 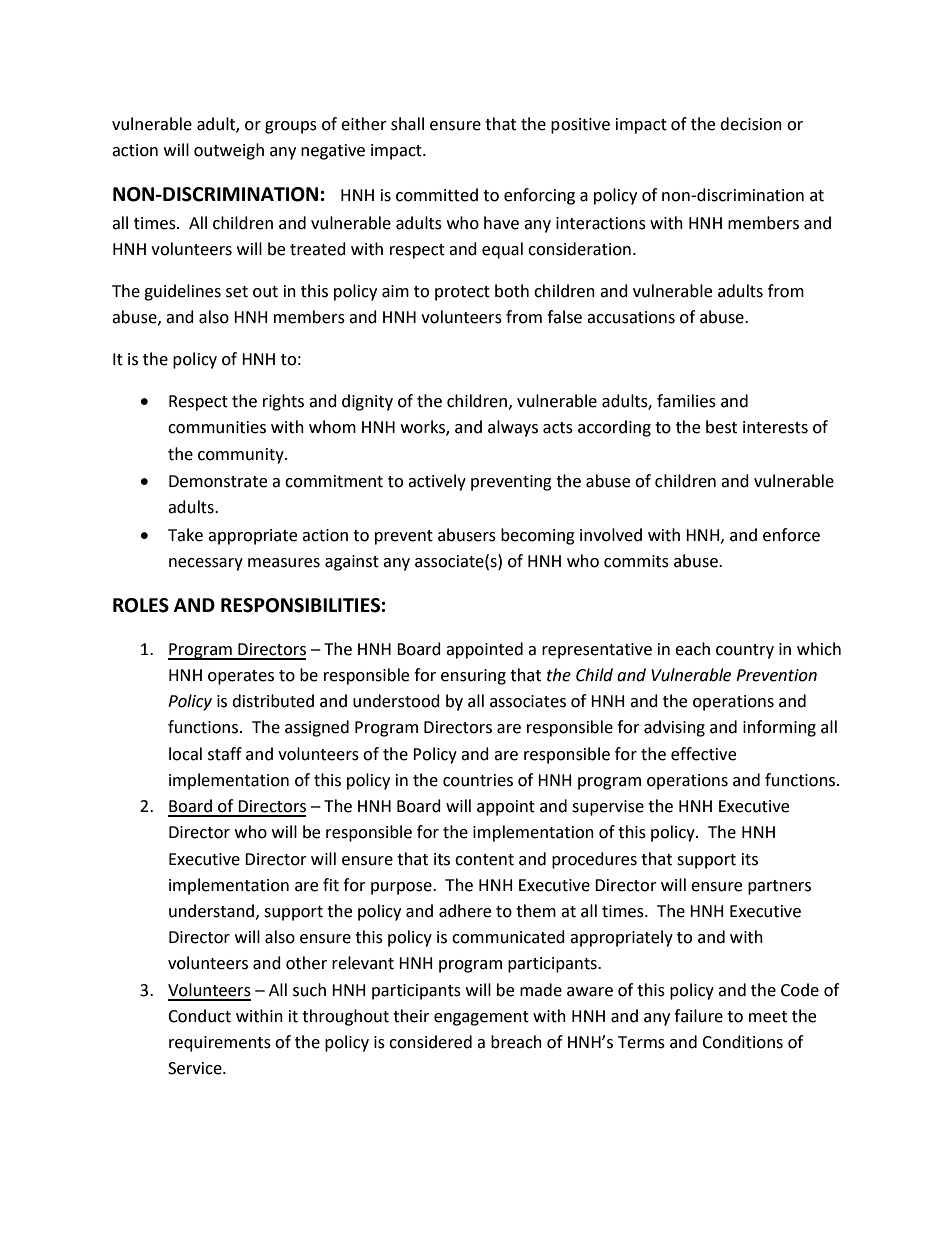 I want to click on requirements, so click(x=220, y=1044).
